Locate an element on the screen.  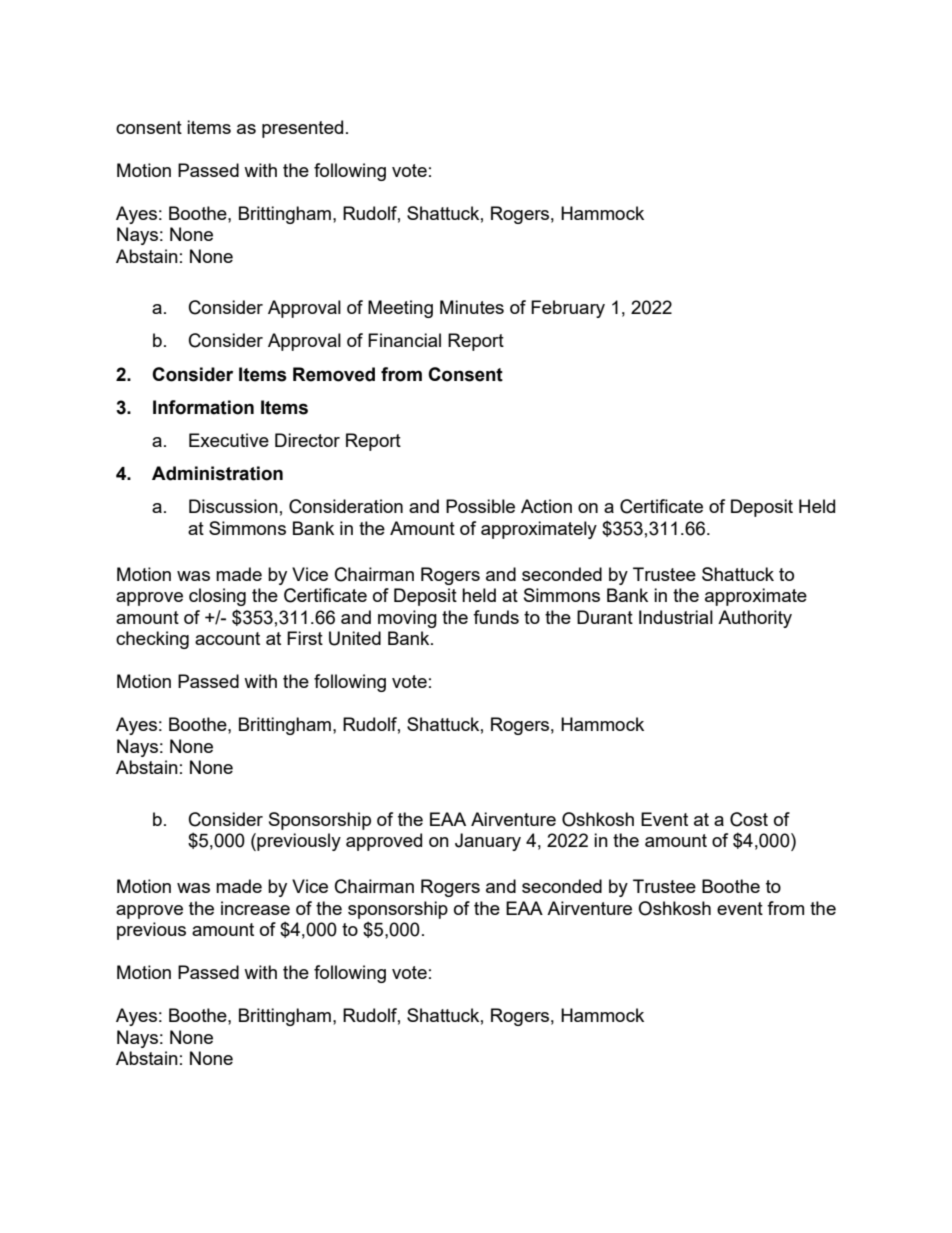
Discussion is located at coordinates (233, 506).
